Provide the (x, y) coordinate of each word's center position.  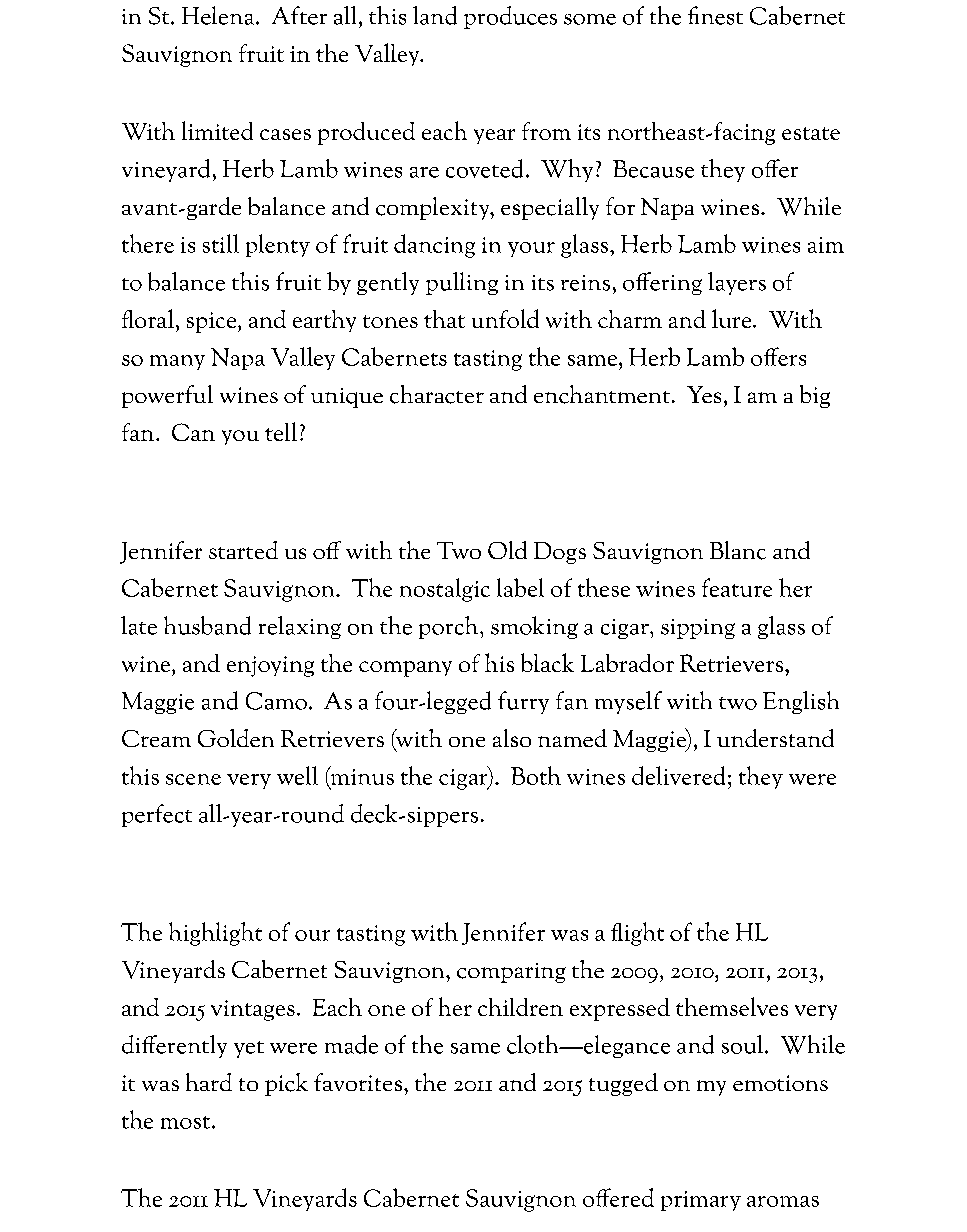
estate (811, 133)
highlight (215, 934)
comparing (511, 973)
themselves (732, 1006)
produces (510, 17)
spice (213, 322)
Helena (219, 15)
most (185, 1122)
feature (737, 587)
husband (207, 625)
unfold (505, 318)
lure (733, 318)
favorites (358, 1082)
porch (450, 627)
